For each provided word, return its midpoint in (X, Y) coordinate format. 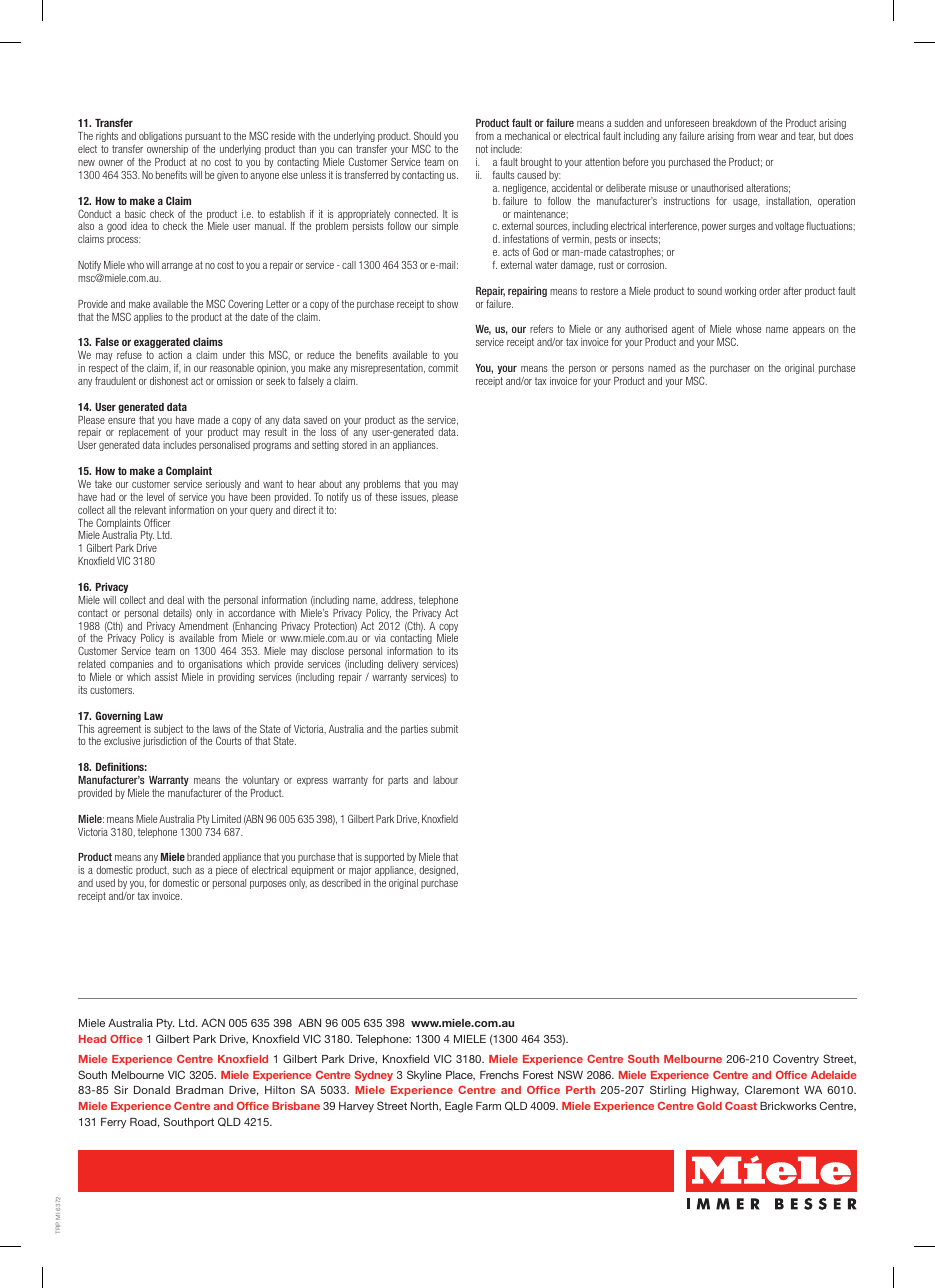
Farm (488, 1106)
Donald (152, 1090)
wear (768, 137)
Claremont (772, 1089)
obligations (160, 137)
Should (427, 135)
